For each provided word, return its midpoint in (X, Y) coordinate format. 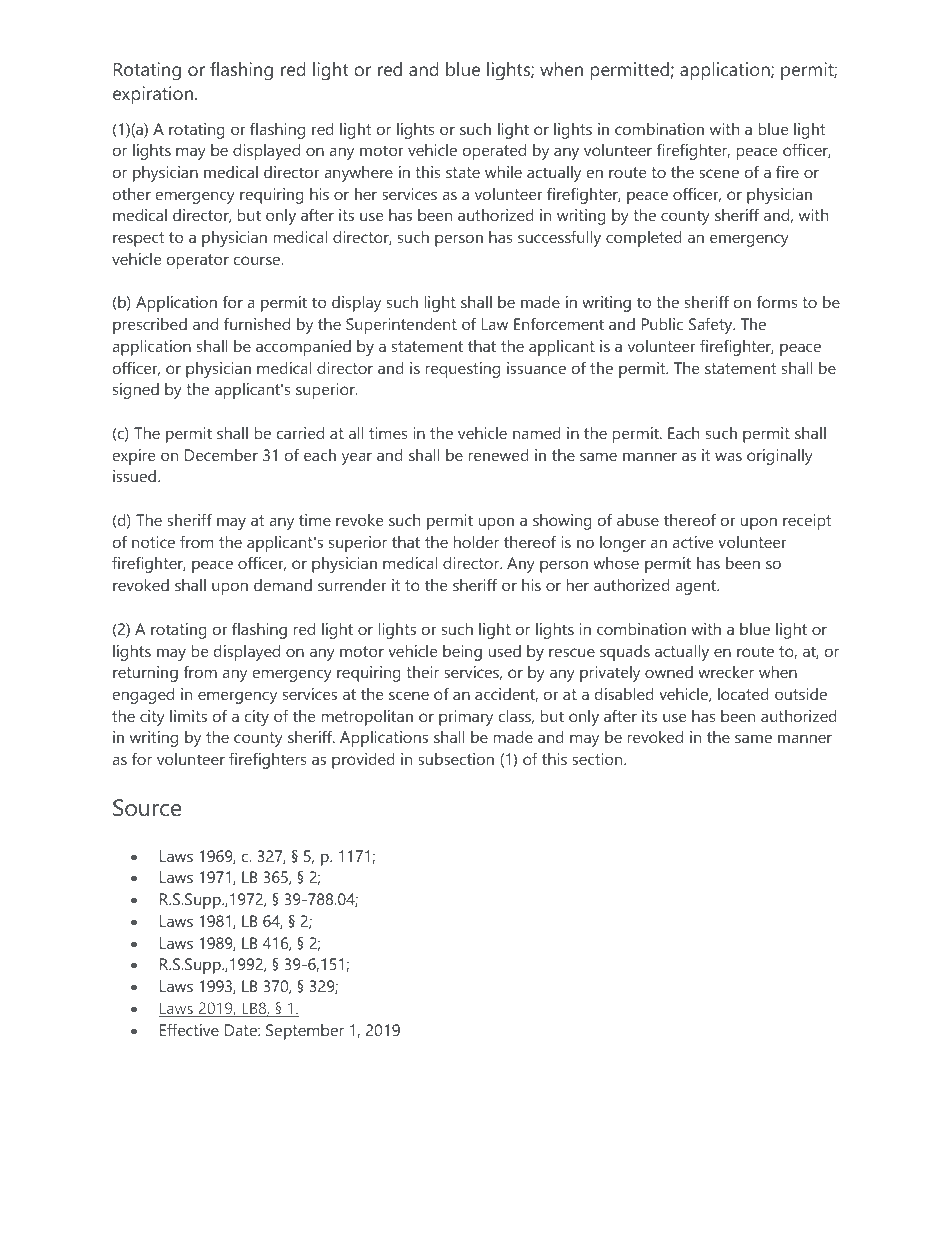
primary (466, 718)
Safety (712, 325)
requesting (463, 370)
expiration (153, 95)
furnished (257, 323)
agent (696, 587)
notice (153, 542)
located (743, 694)
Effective (189, 1029)
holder (476, 542)
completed (644, 239)
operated (494, 152)
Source (147, 808)
